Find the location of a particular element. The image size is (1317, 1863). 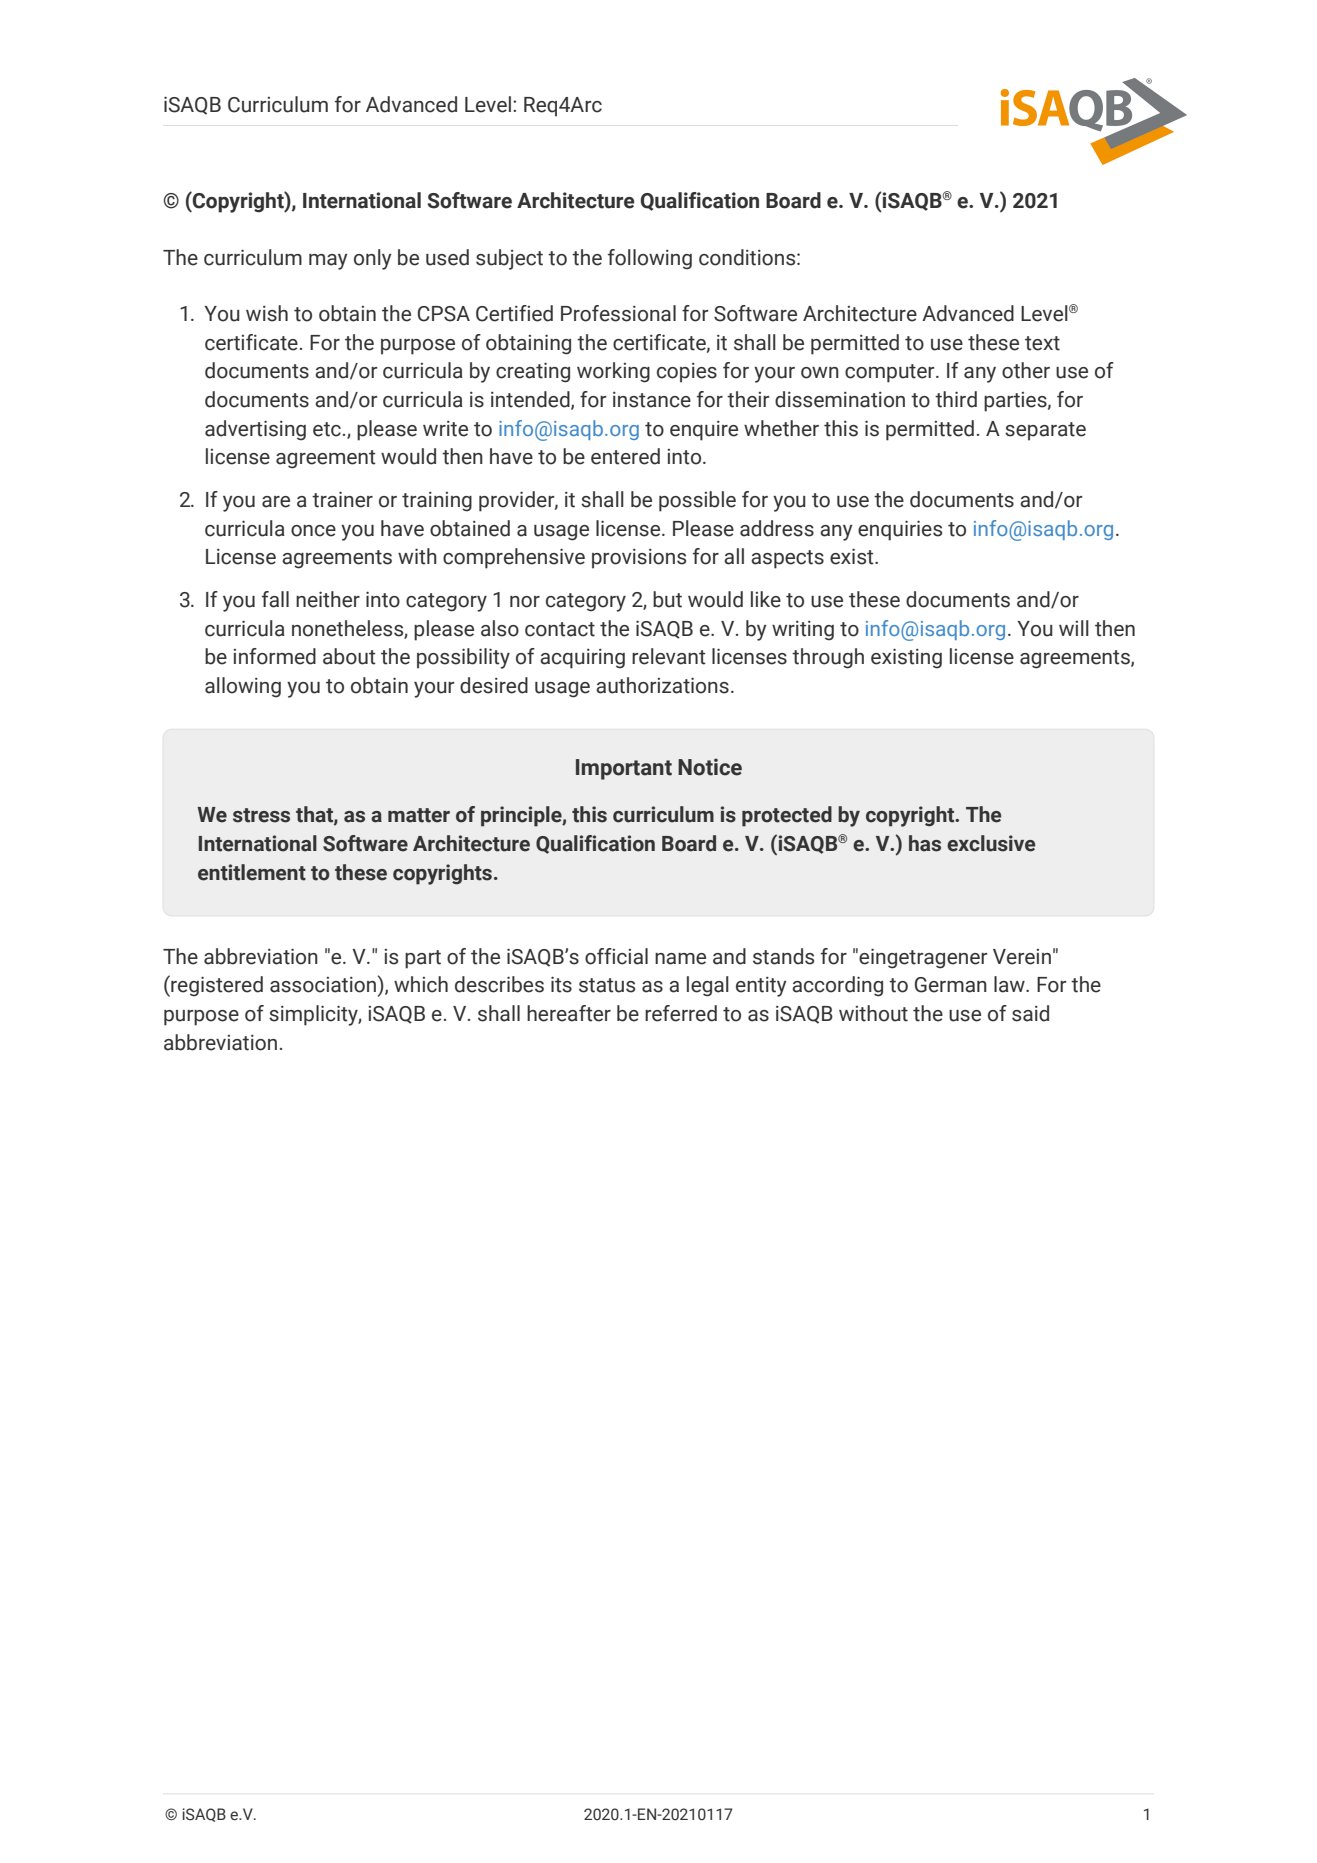

text is located at coordinates (1042, 343).
